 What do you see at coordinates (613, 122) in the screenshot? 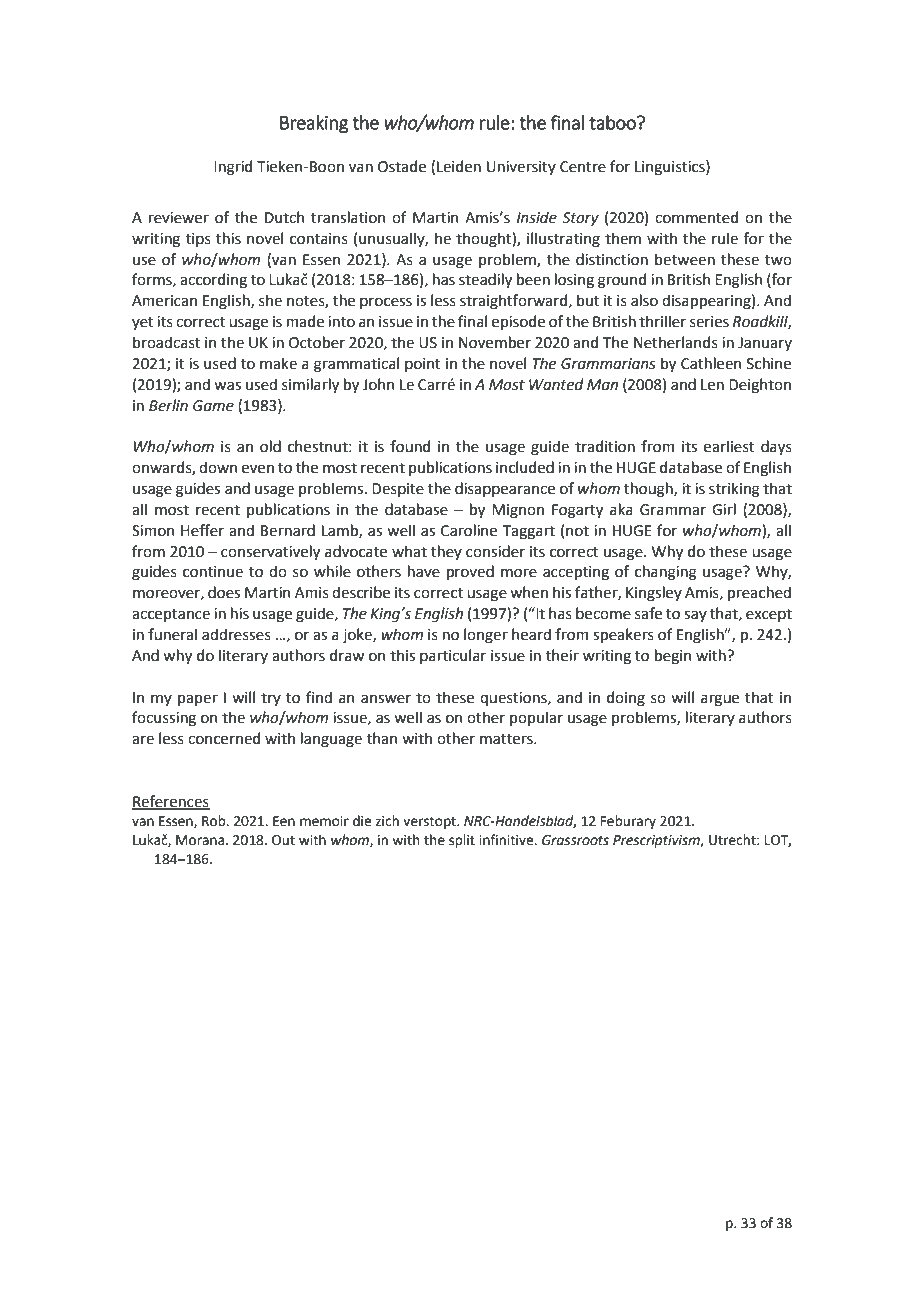
I see `taboo` at bounding box center [613, 122].
